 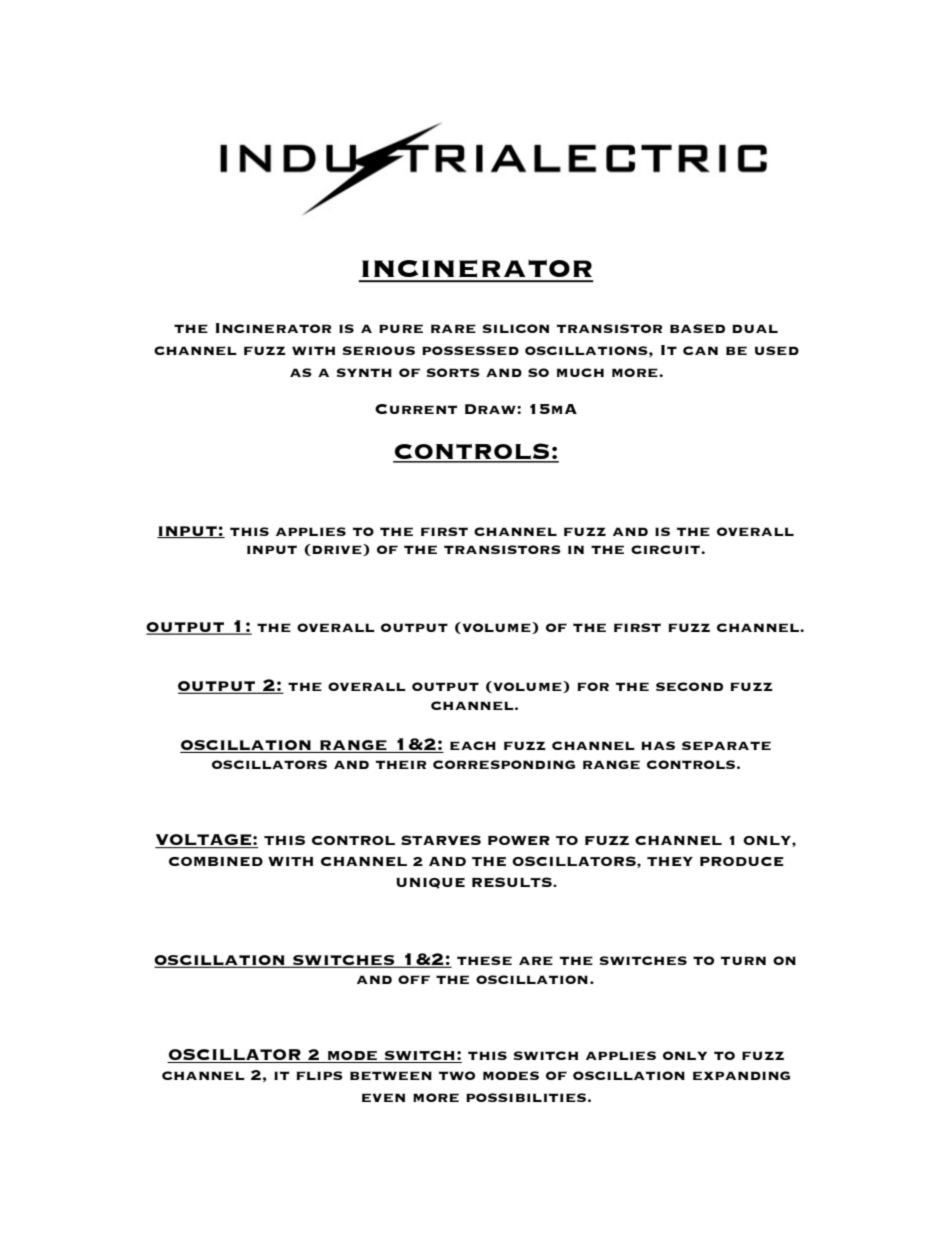 I want to click on separate, so click(x=726, y=745).
